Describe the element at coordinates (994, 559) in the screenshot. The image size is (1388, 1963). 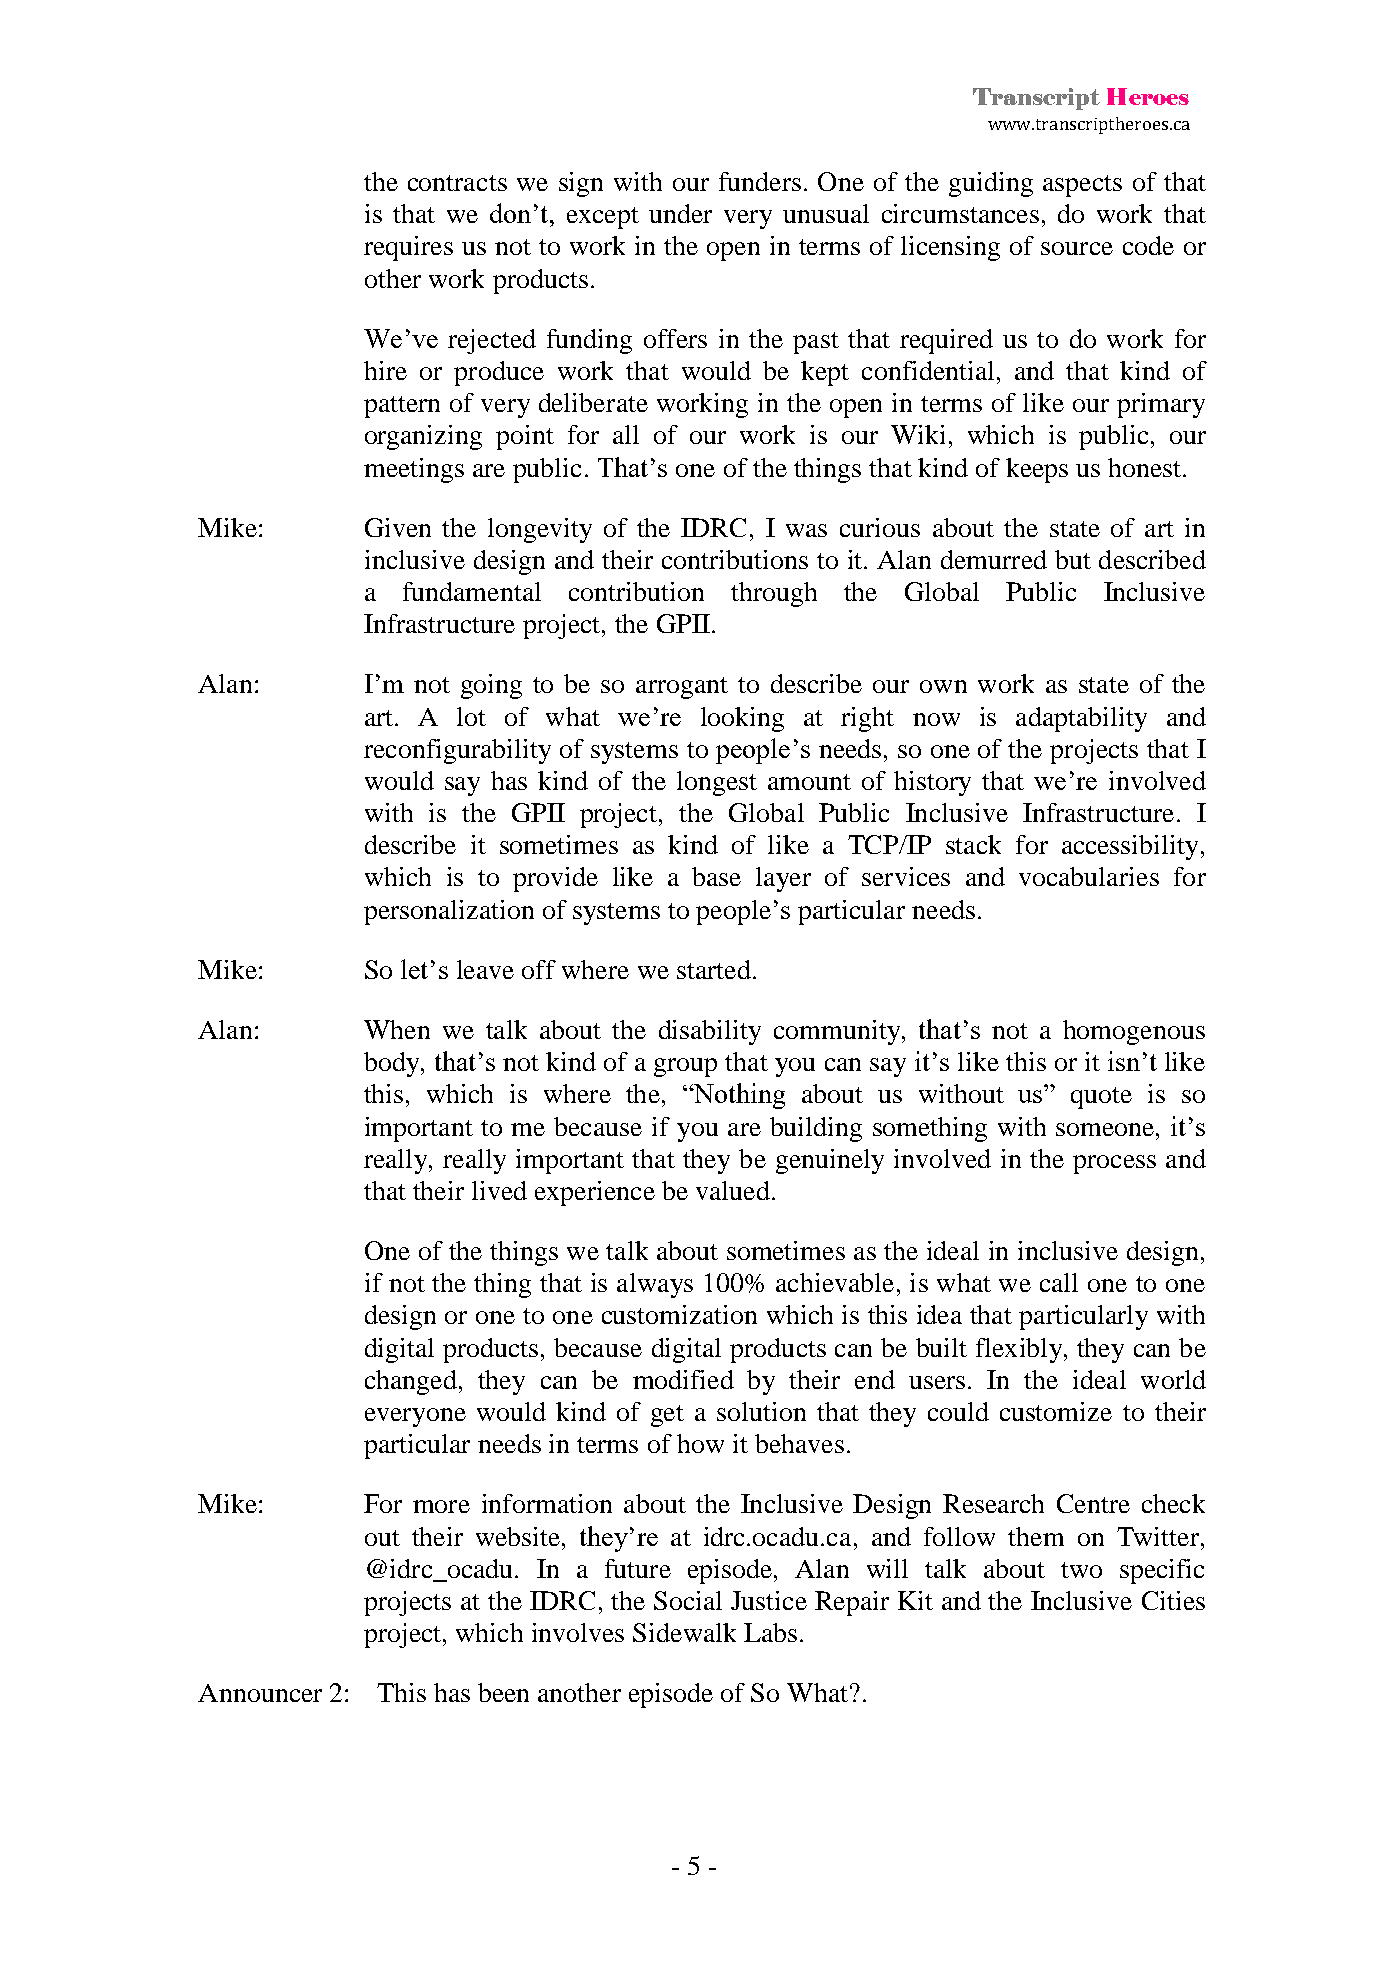
I see `demurred` at that location.
